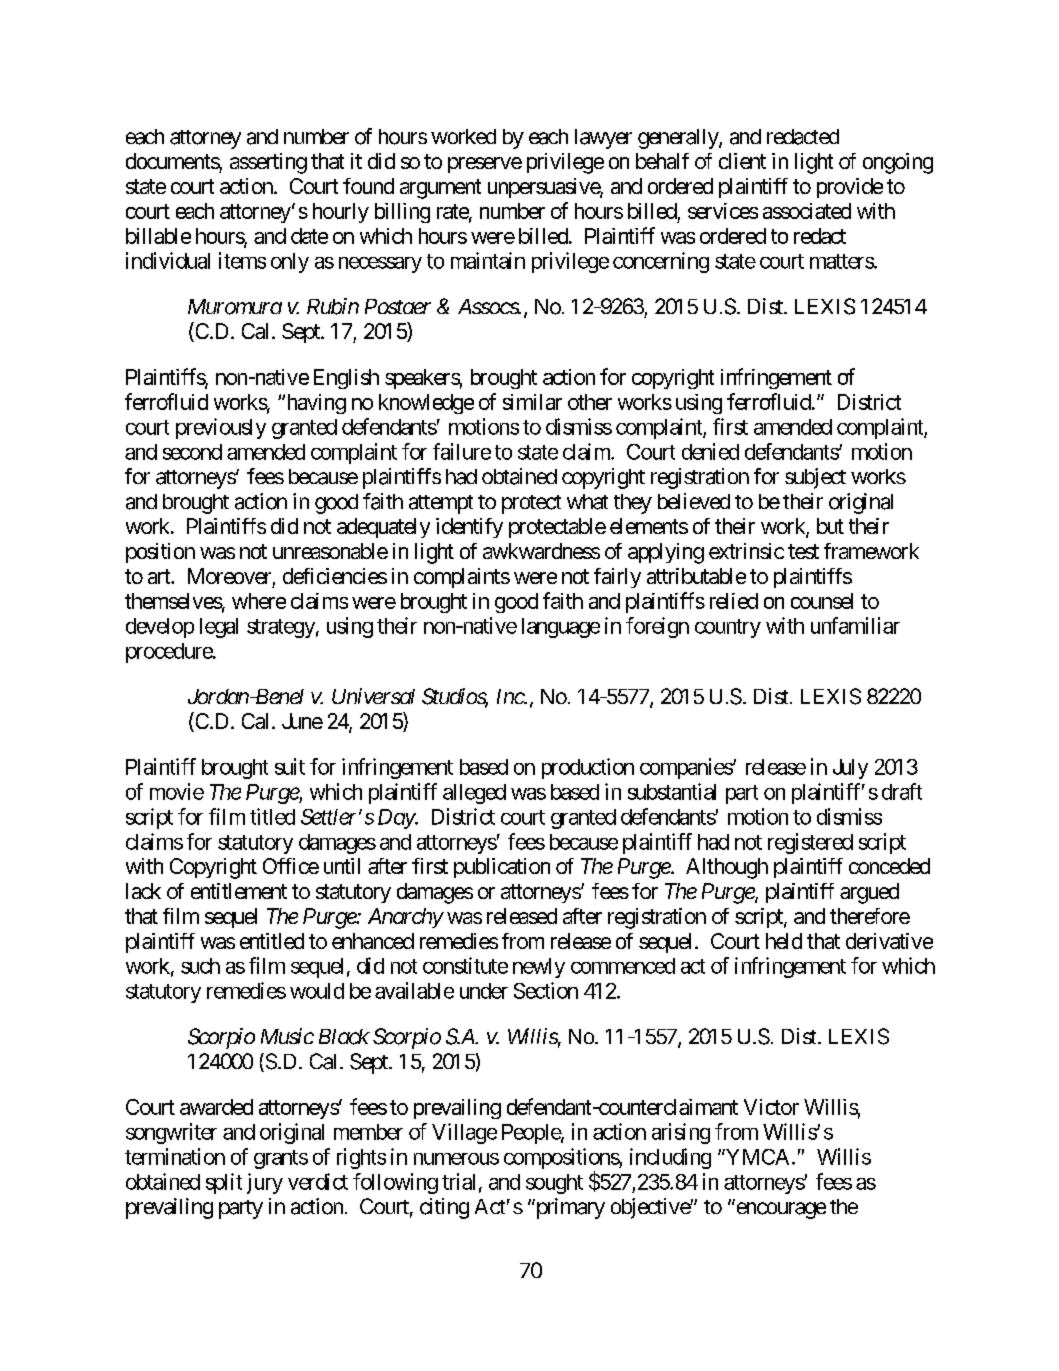  I want to click on previously, so click(221, 428).
